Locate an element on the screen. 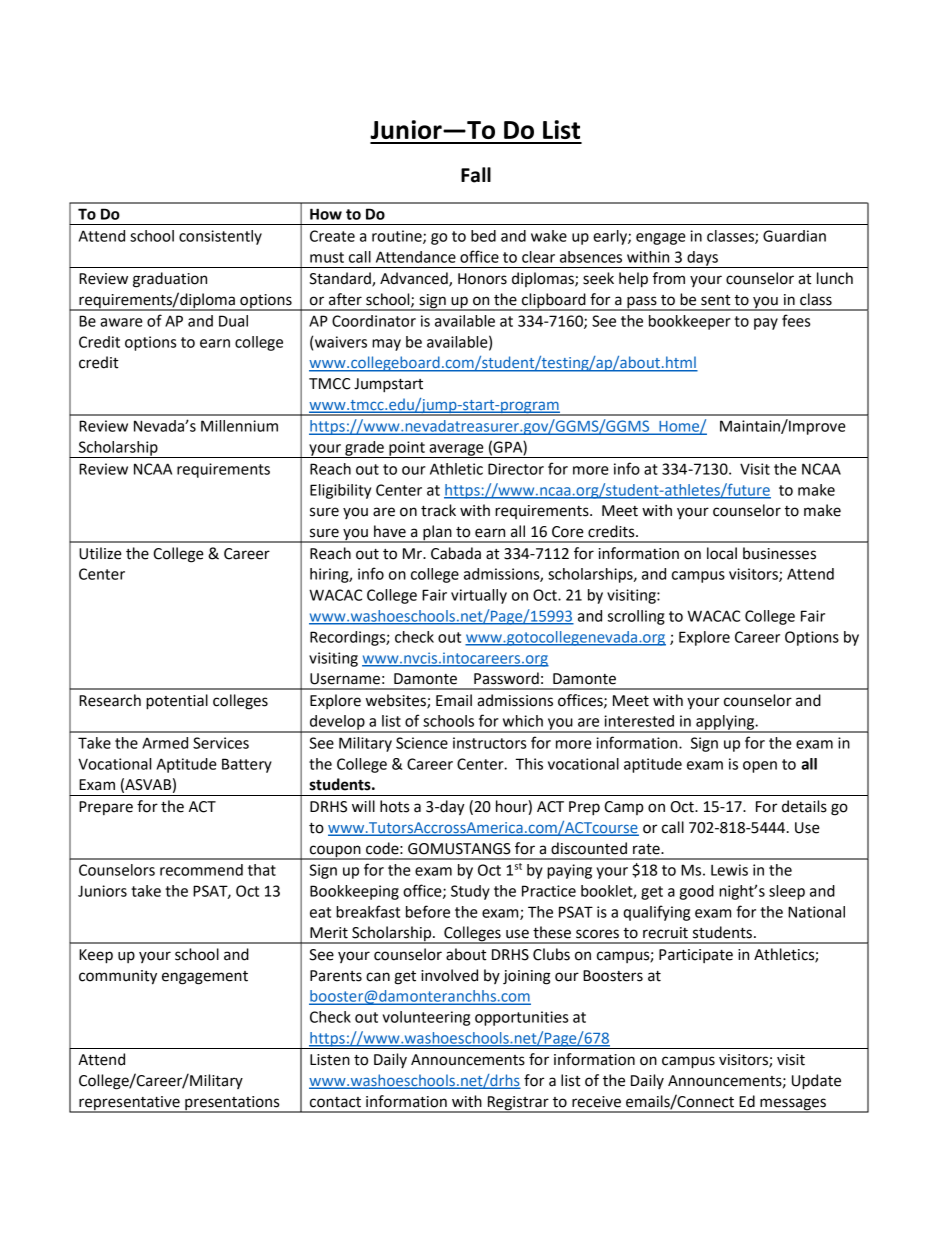  open is located at coordinates (760, 767).
